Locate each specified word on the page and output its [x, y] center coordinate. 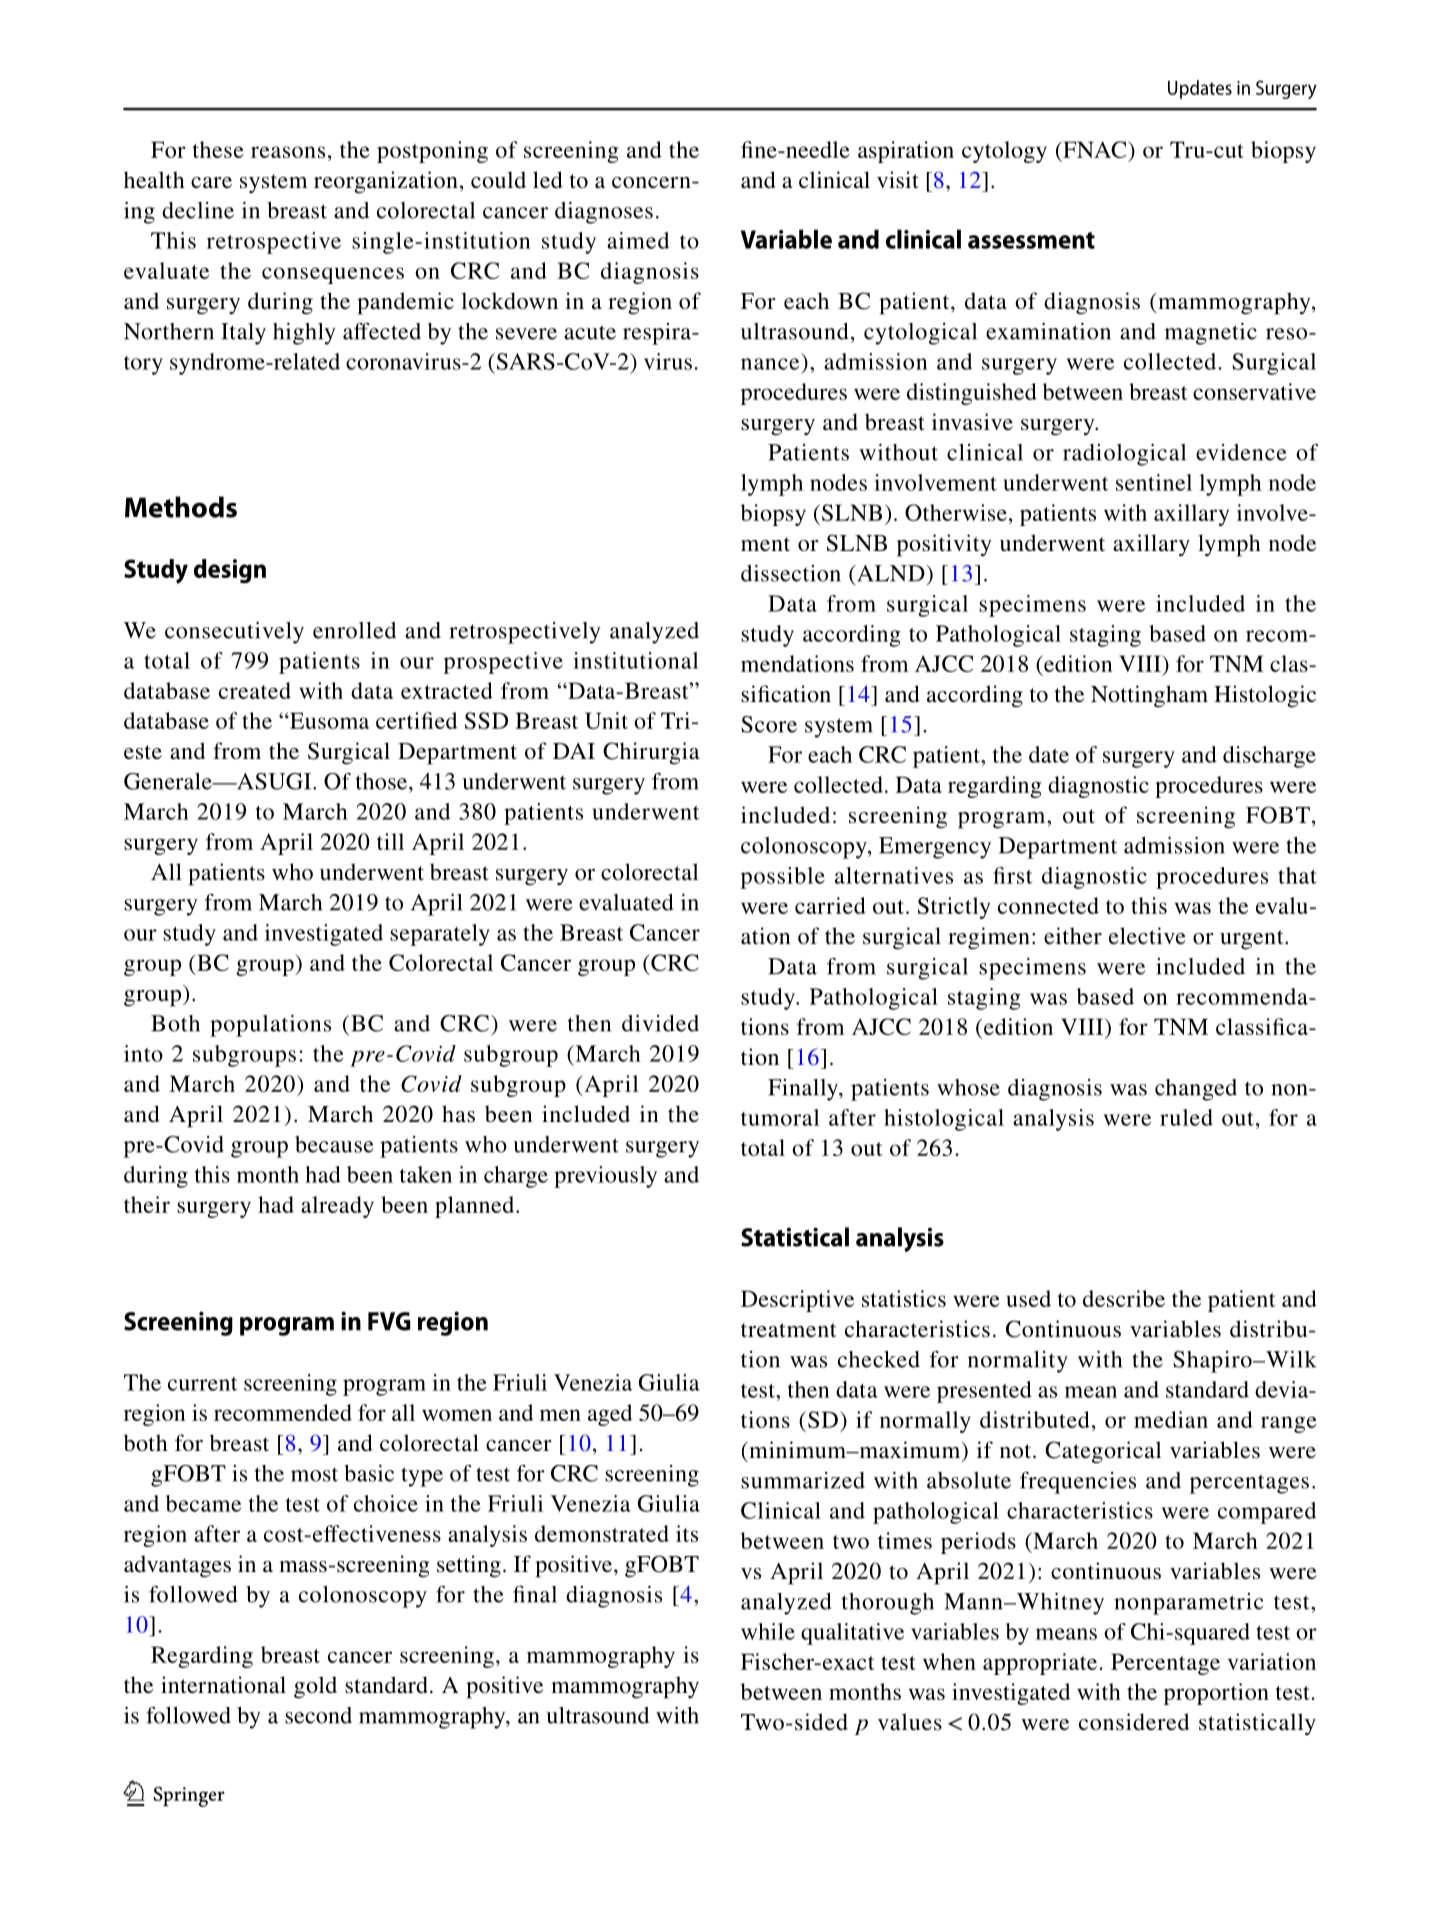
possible [783, 878]
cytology [1004, 152]
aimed [638, 240]
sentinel [1154, 482]
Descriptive [797, 1301]
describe [1124, 1298]
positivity [944, 545]
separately [440, 935]
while [768, 1631]
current [202, 1384]
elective [1147, 936]
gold [315, 1687]
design [230, 571]
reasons [288, 152]
